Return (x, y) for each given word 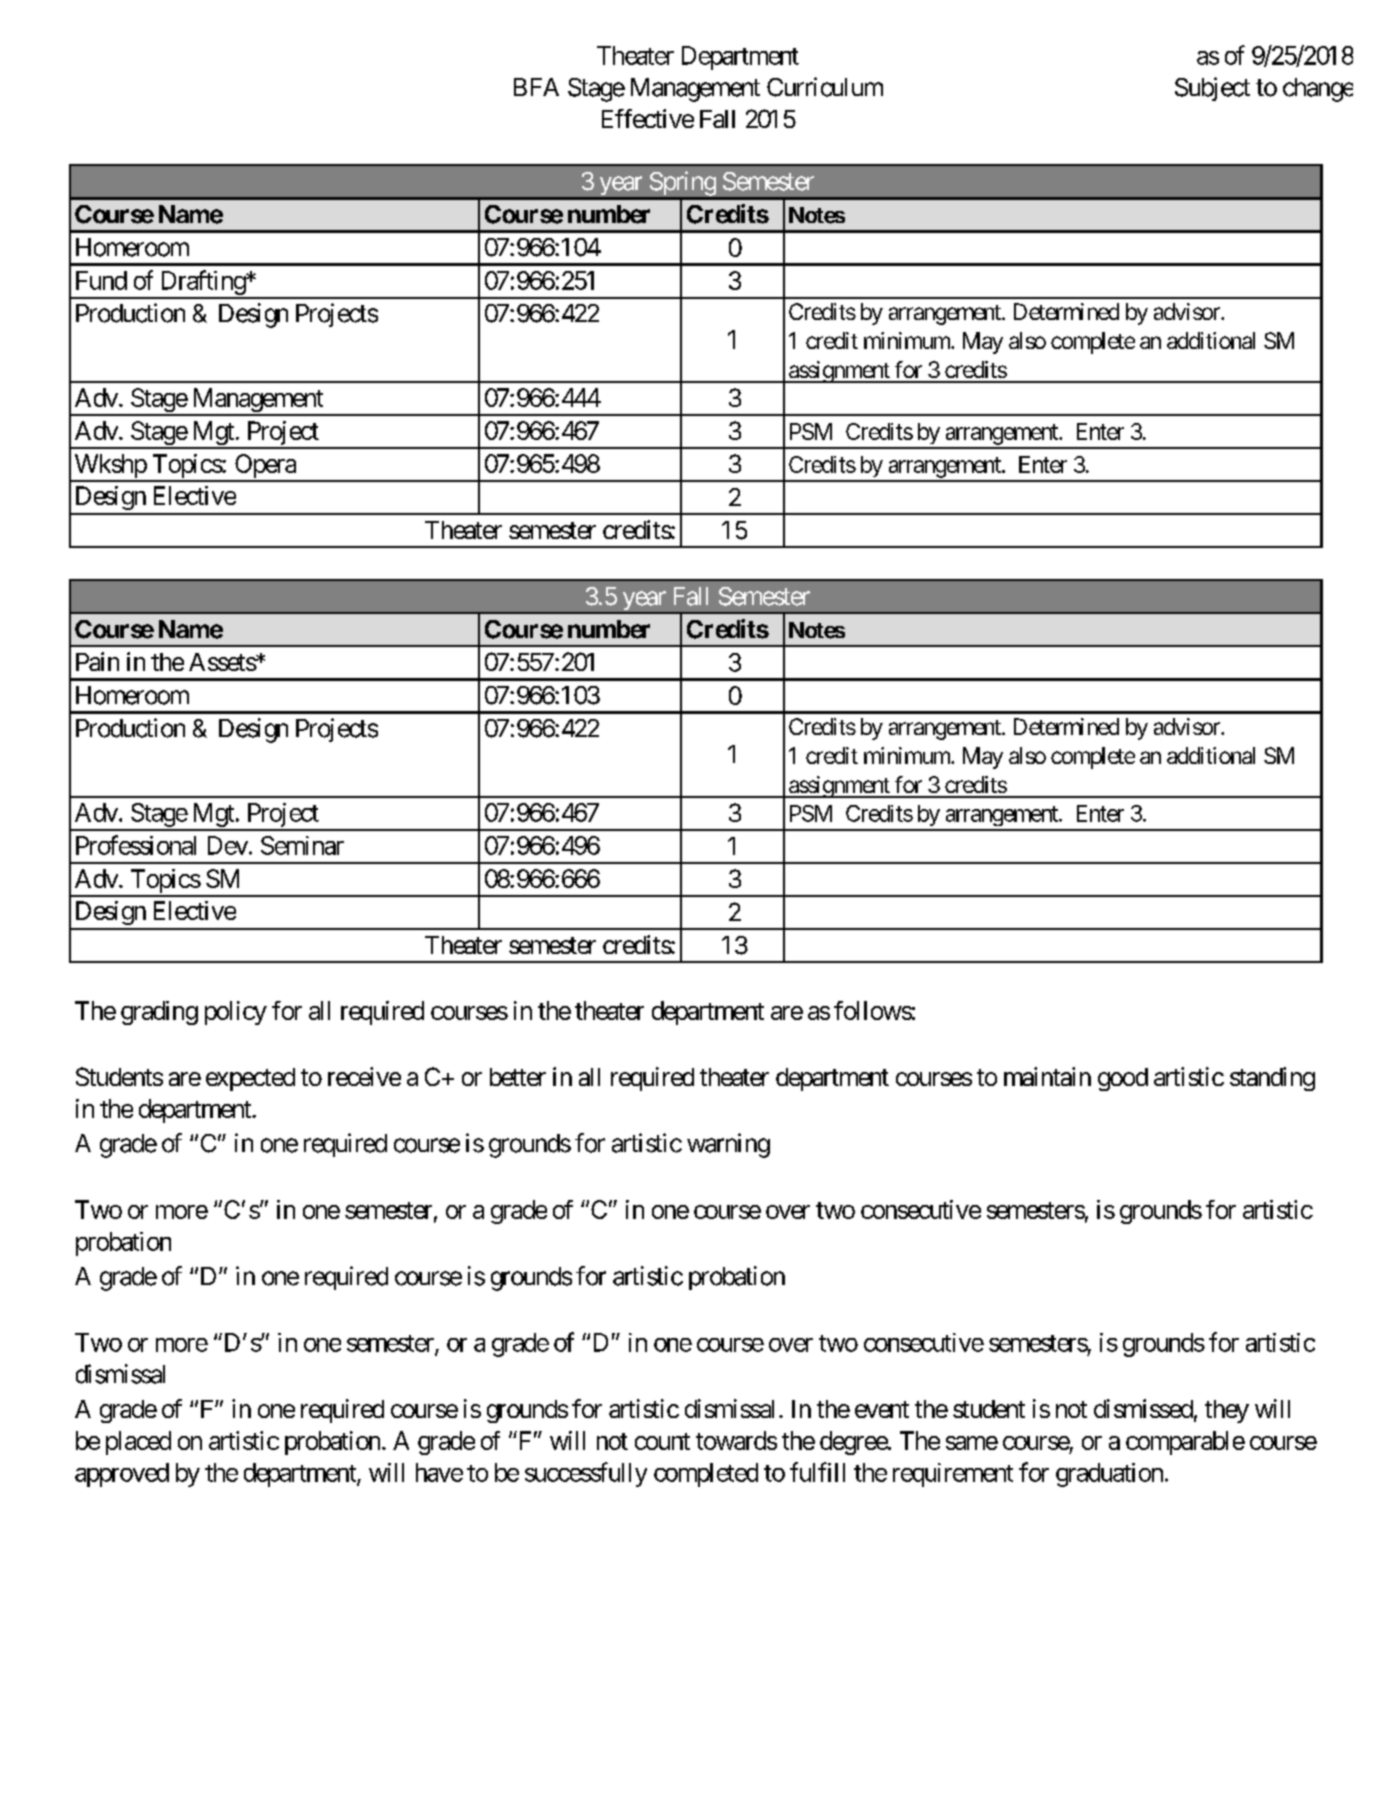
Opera (265, 467)
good (1123, 1079)
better (518, 1077)
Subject (1212, 89)
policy (236, 1013)
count (662, 1441)
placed (138, 1443)
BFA (536, 87)
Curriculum (825, 87)
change (1318, 90)
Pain (97, 661)
